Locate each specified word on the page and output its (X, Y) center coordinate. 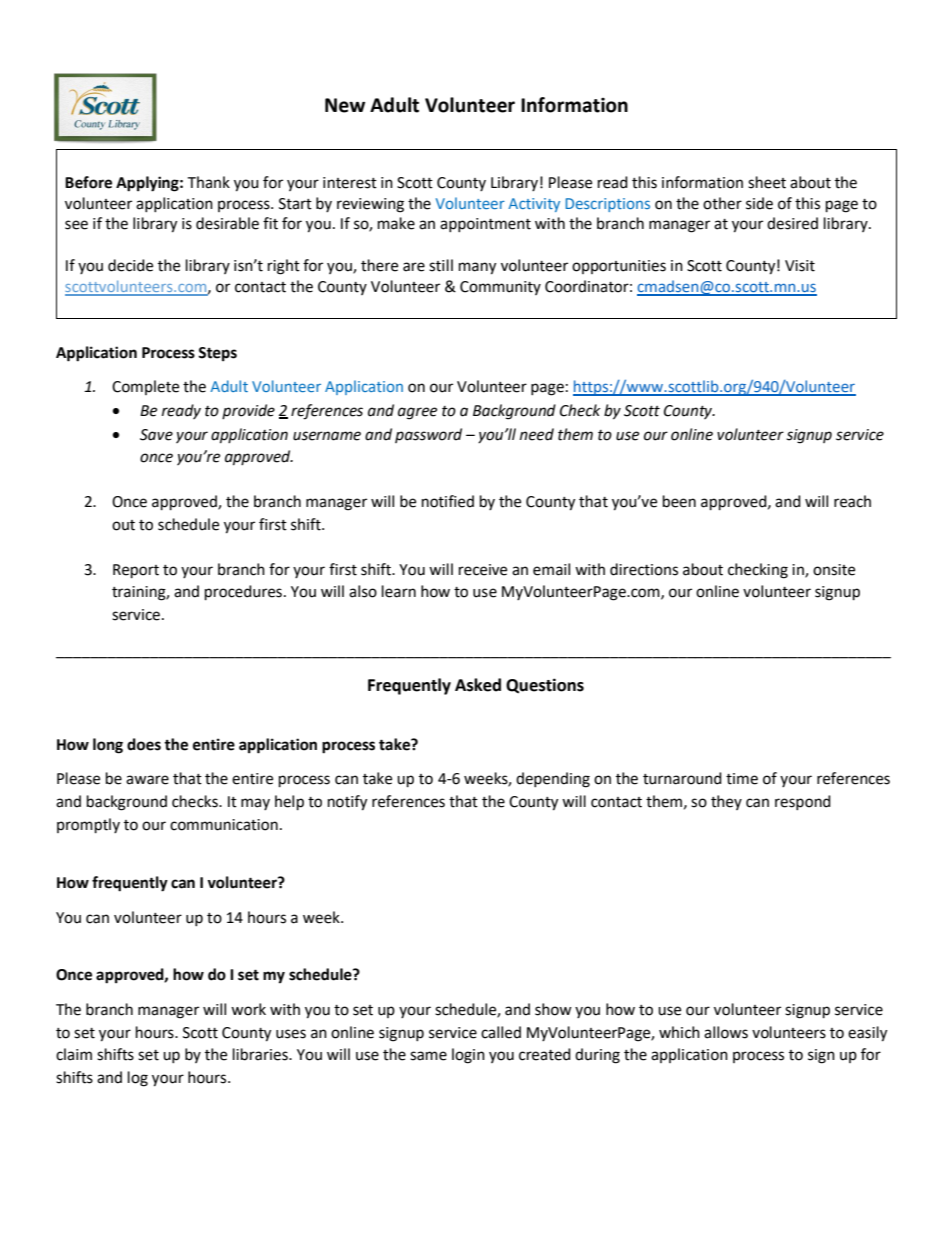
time (742, 779)
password (428, 435)
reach (852, 501)
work (248, 1009)
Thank (208, 182)
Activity (534, 205)
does (144, 744)
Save (156, 435)
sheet (767, 182)
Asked (478, 685)
